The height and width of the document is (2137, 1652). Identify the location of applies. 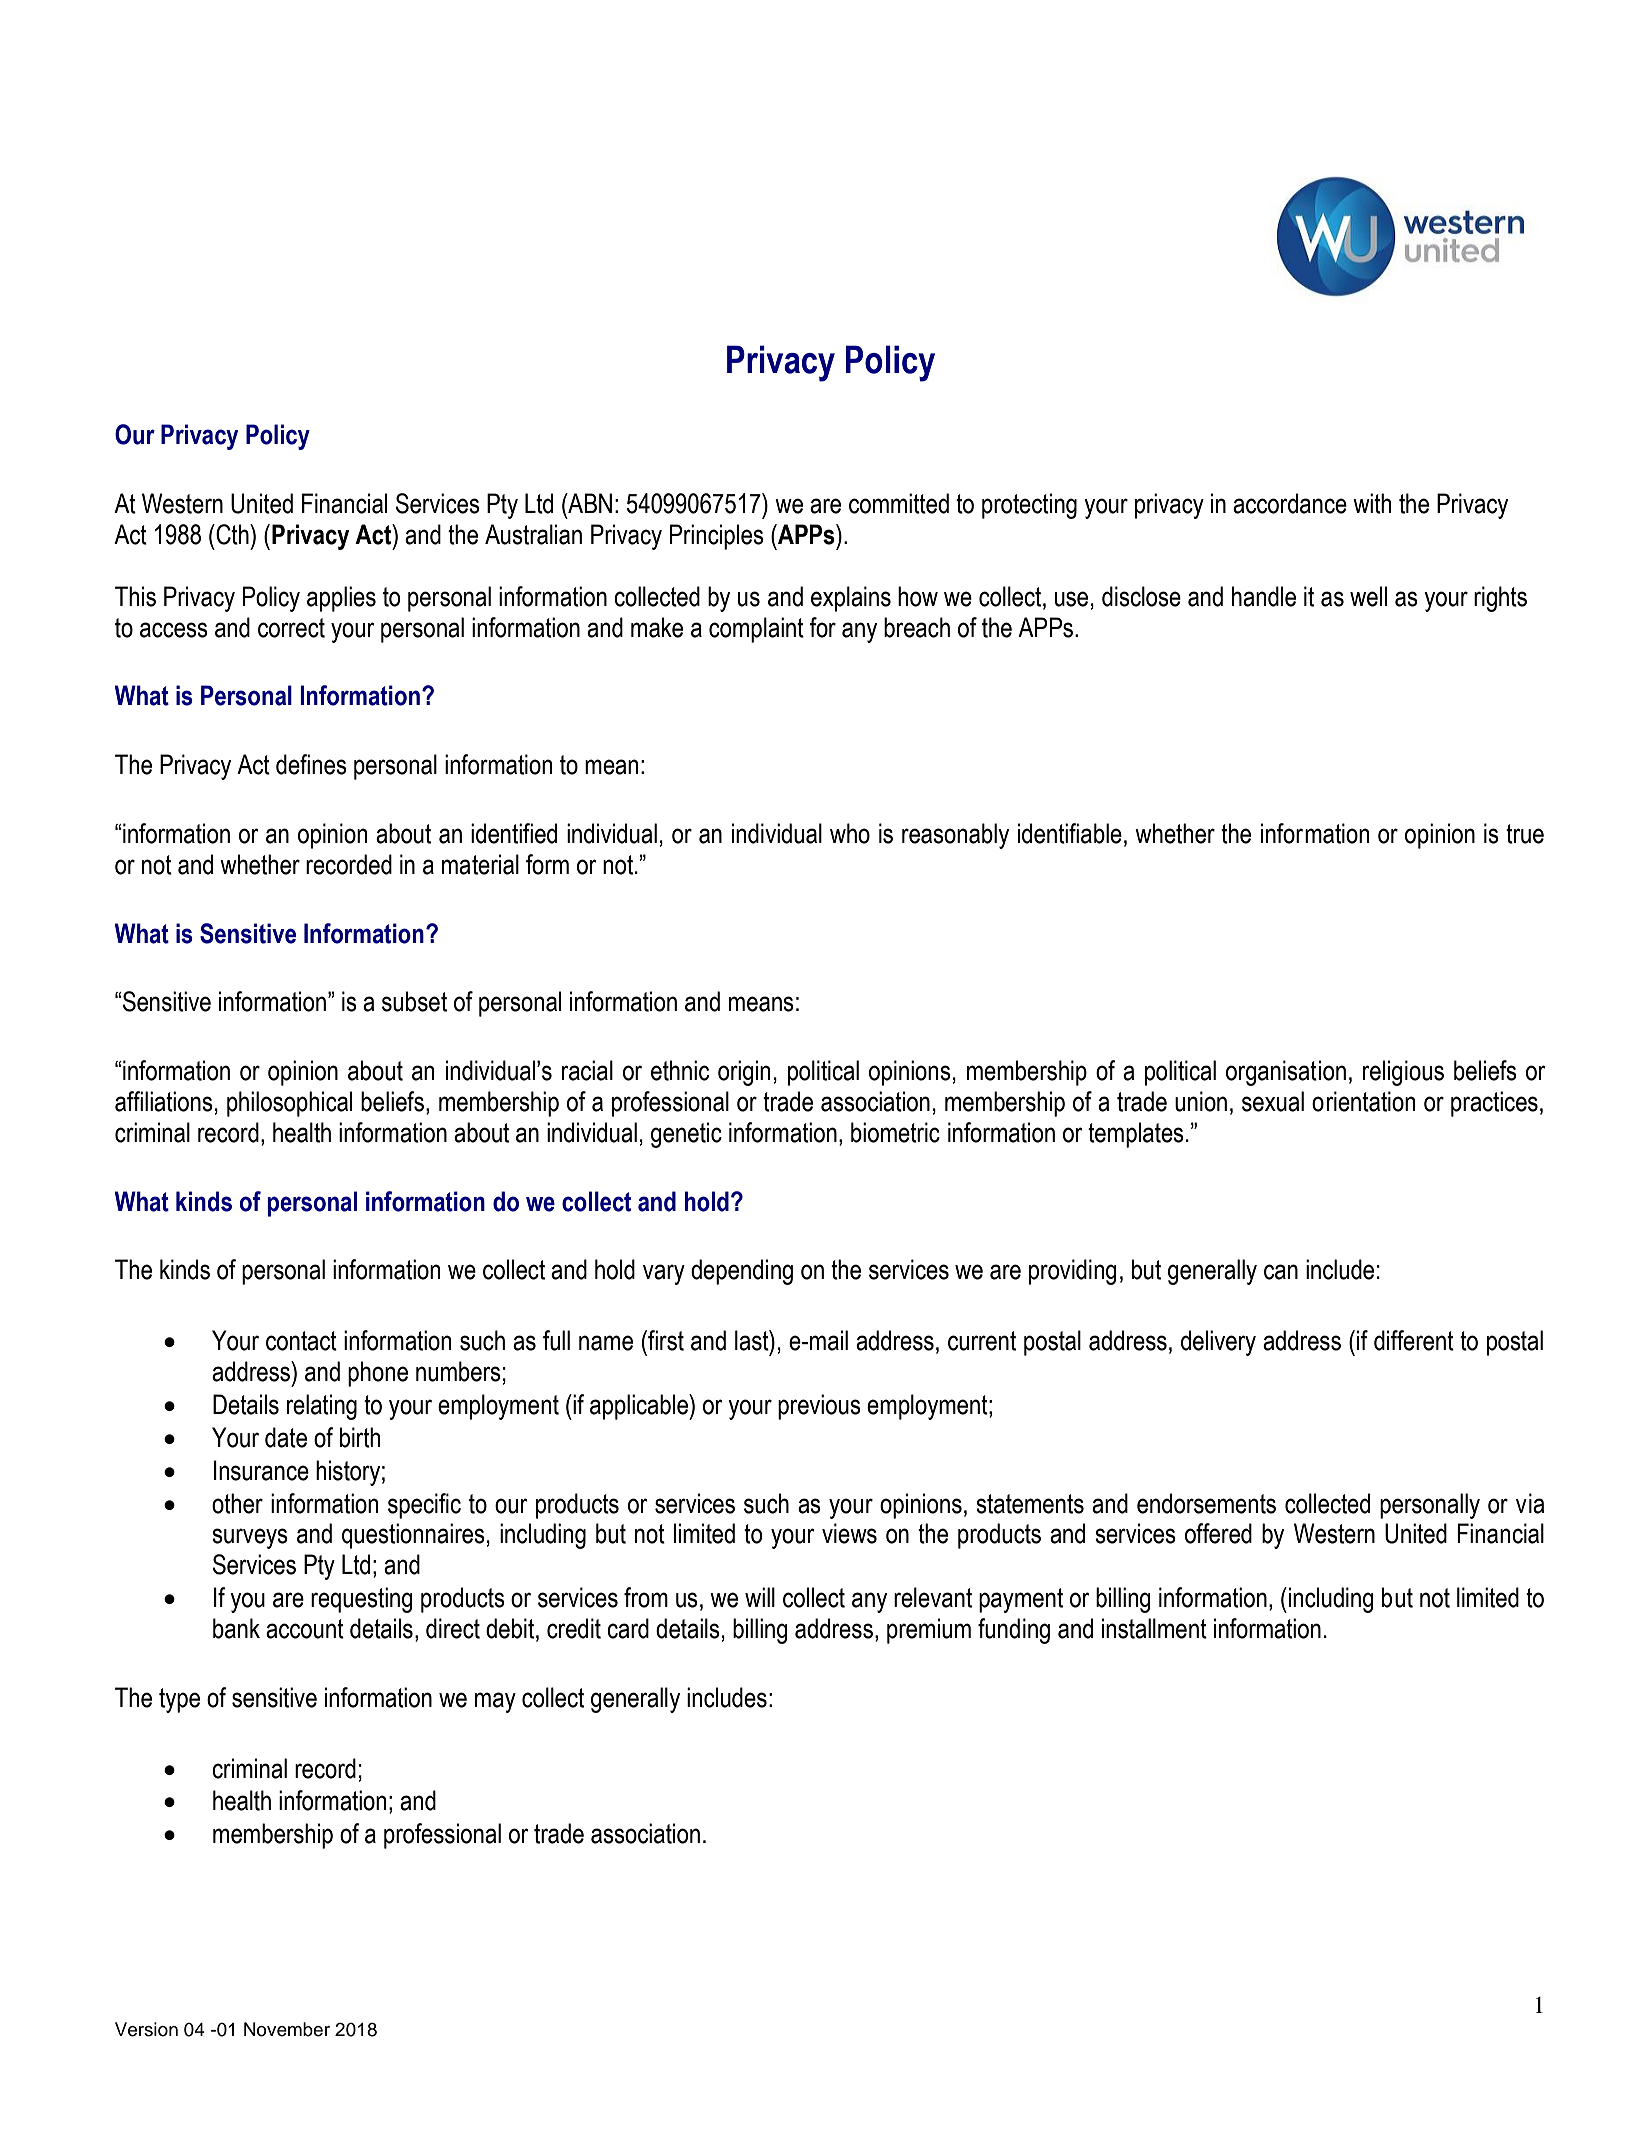
(341, 599).
